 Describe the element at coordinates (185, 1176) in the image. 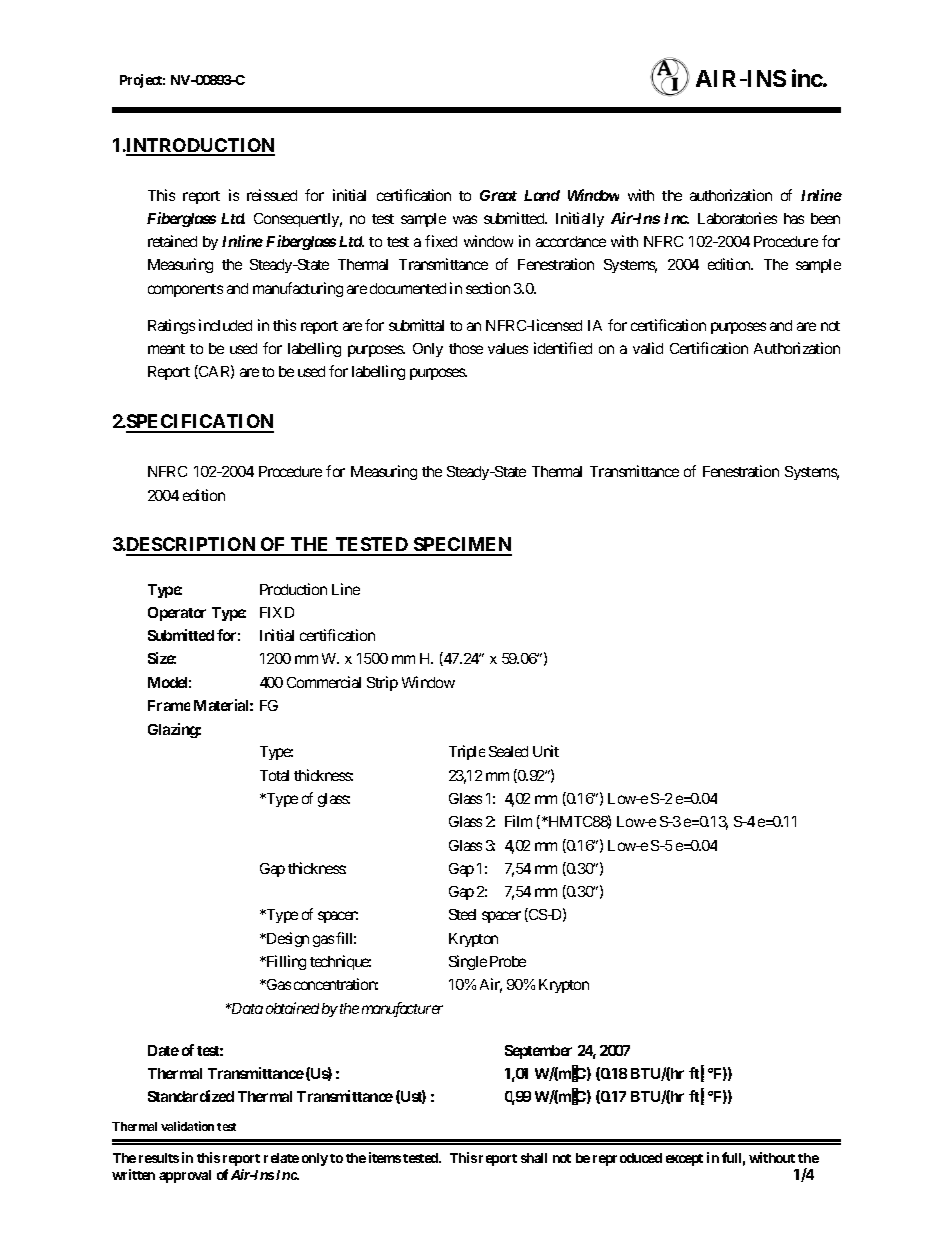

I see `approval` at that location.
